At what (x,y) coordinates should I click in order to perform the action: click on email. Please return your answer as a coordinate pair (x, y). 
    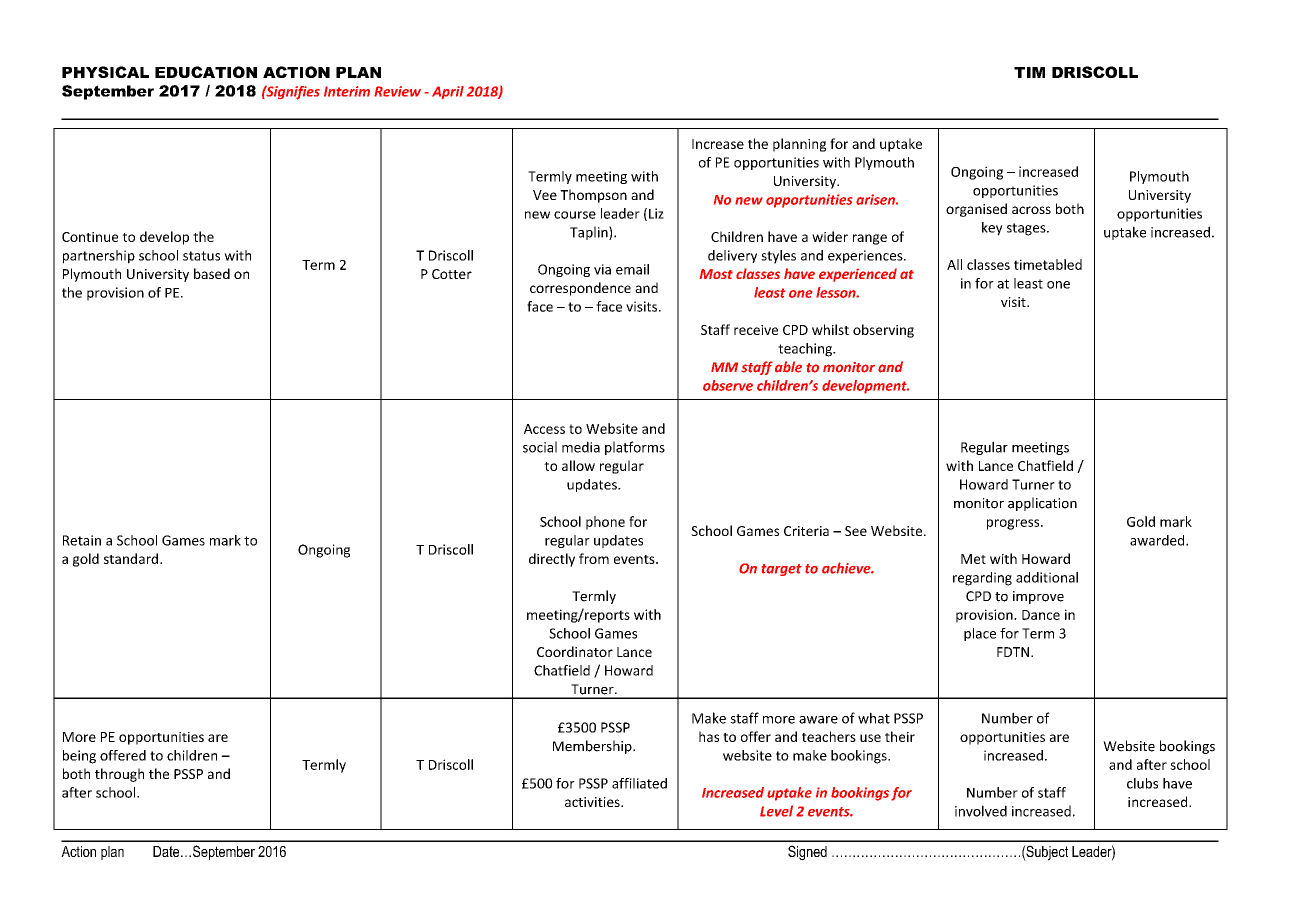
    Looking at the image, I should click on (632, 269).
